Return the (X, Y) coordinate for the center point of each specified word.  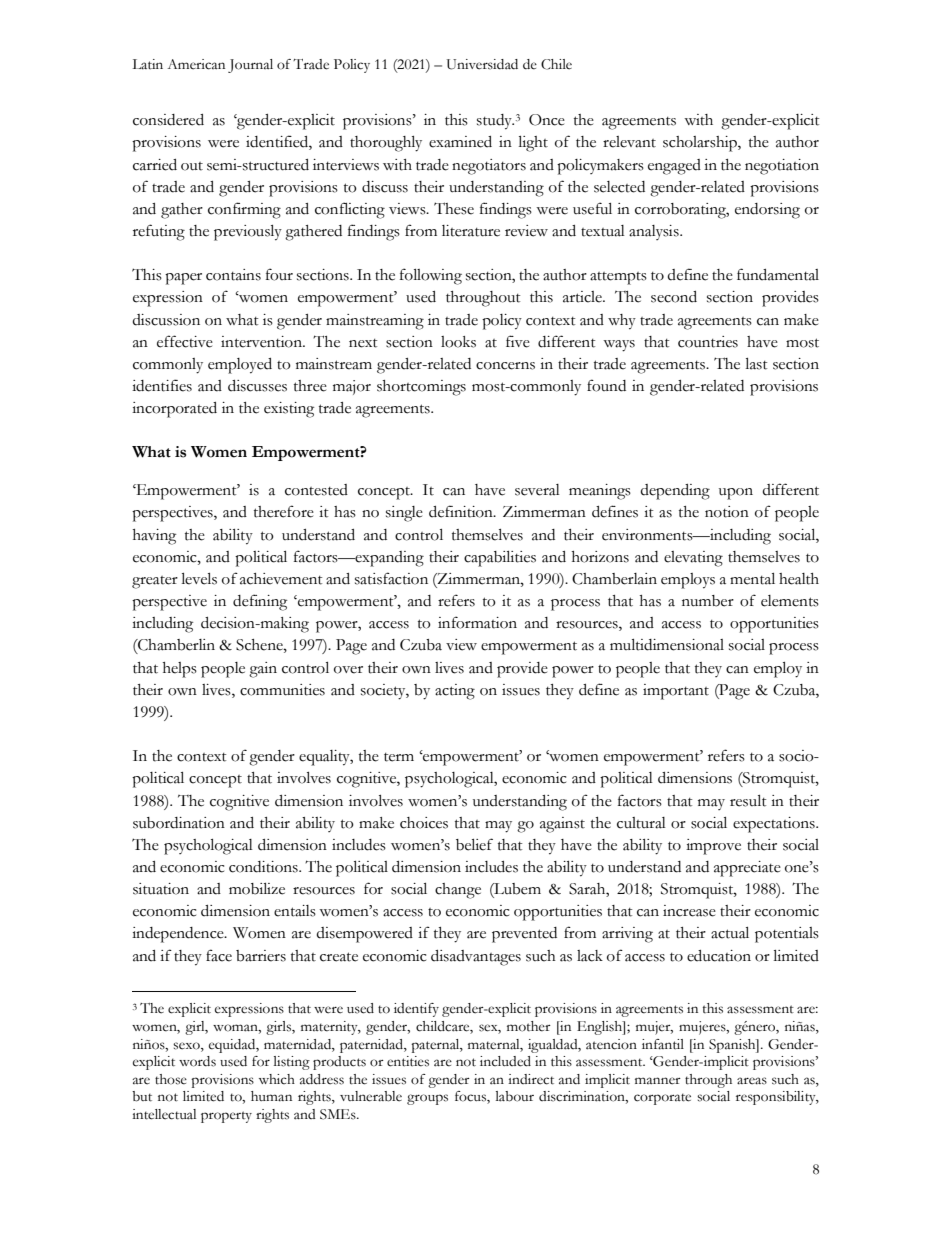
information (477, 622)
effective (185, 341)
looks (458, 342)
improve (713, 847)
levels (199, 579)
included (505, 1061)
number (708, 601)
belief (474, 844)
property (226, 1117)
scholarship (701, 144)
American (196, 64)
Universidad (482, 64)
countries (708, 342)
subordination (179, 823)
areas (752, 1081)
